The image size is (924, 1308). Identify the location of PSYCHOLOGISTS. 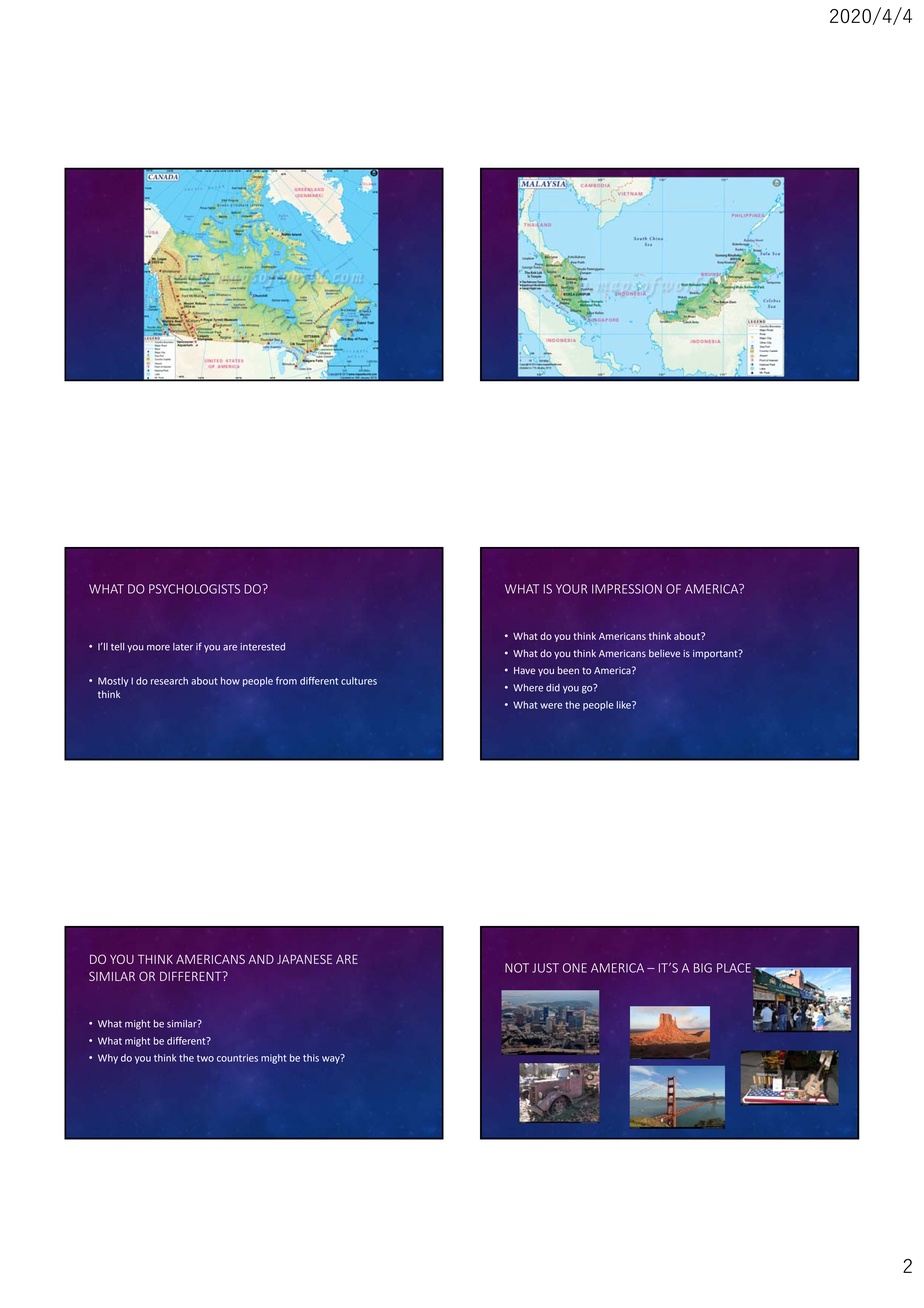
(194, 589).
